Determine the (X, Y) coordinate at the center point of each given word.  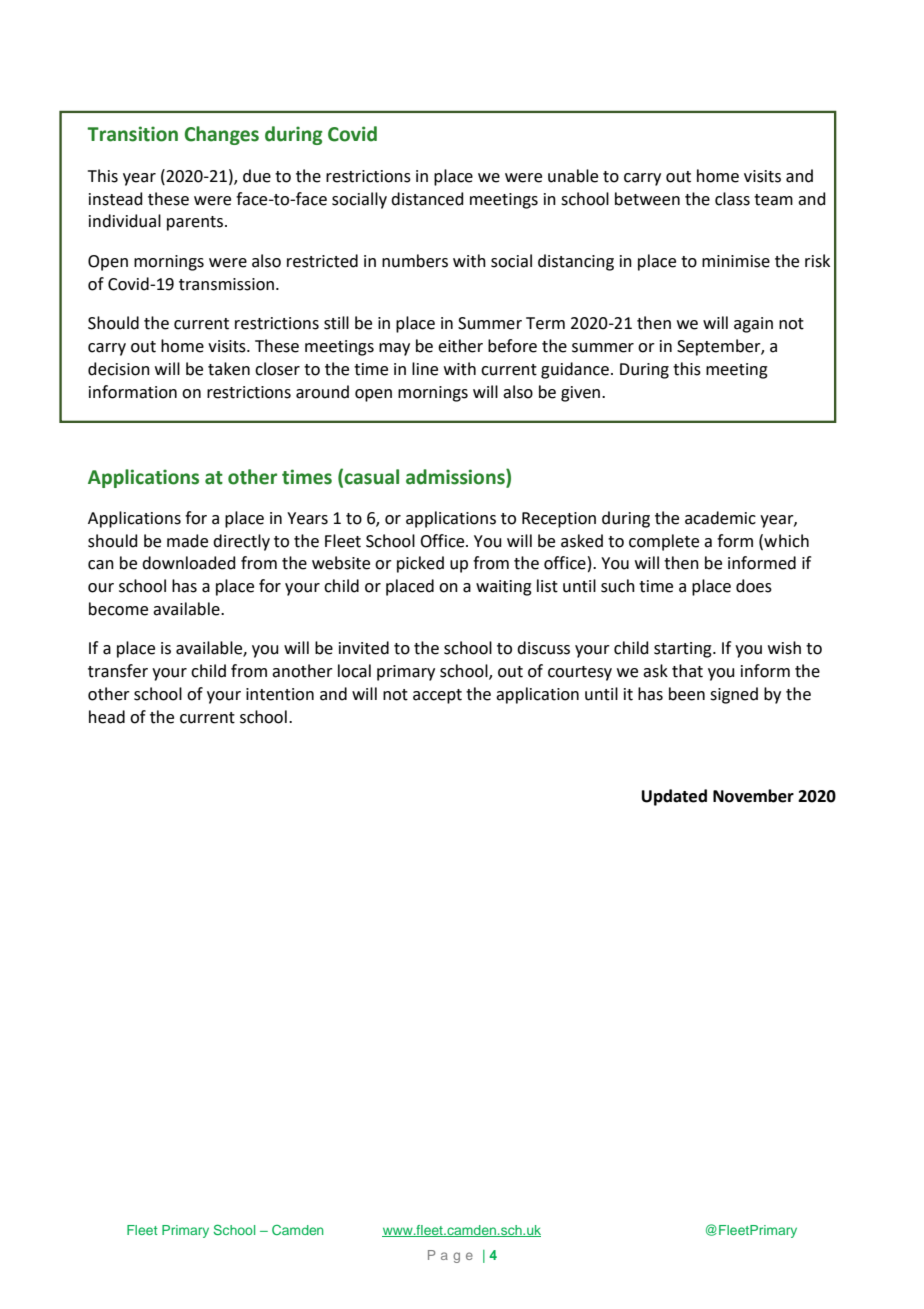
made (187, 541)
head (107, 717)
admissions (456, 477)
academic (720, 518)
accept (437, 696)
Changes (222, 135)
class (732, 199)
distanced (427, 199)
